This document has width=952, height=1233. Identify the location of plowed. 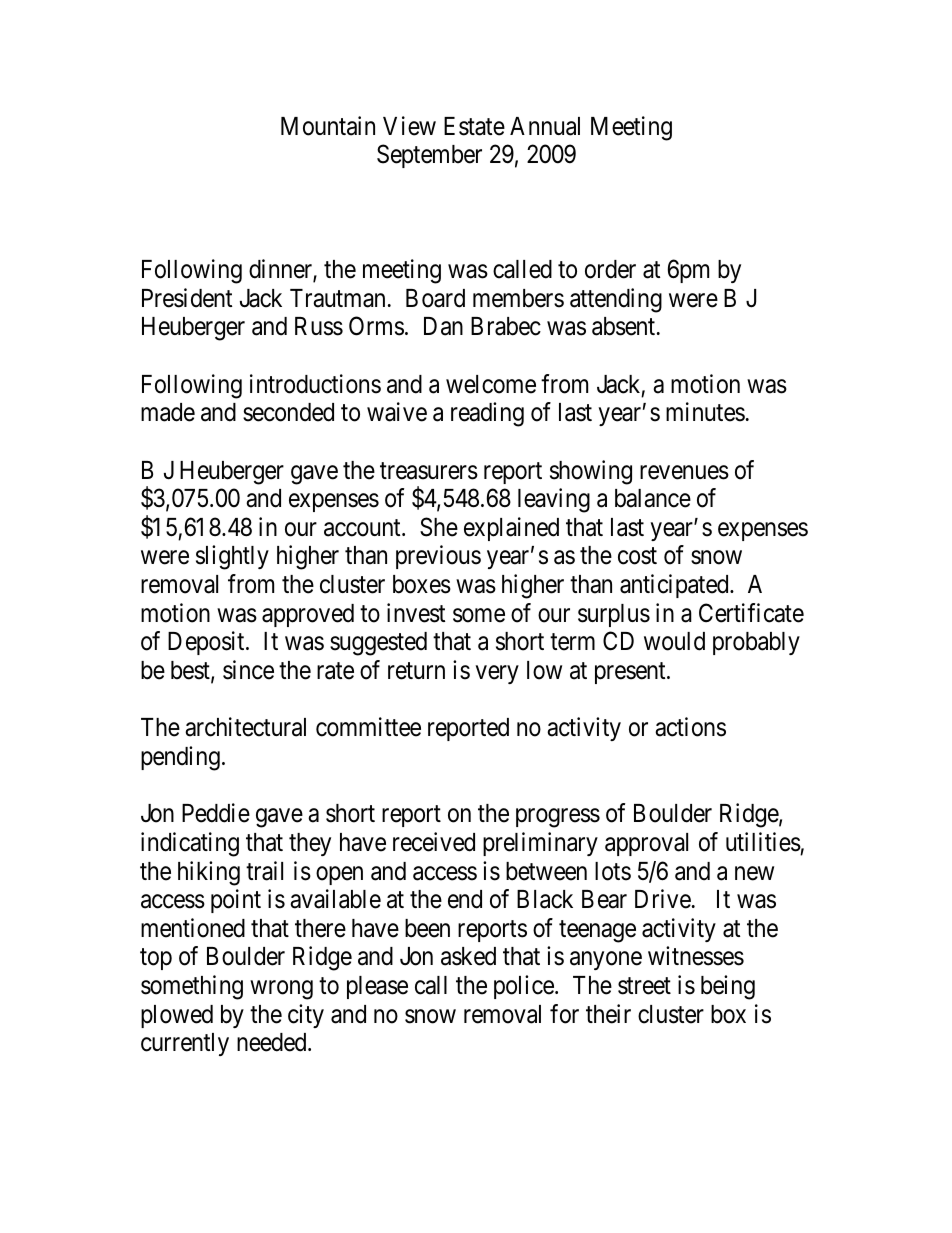
(177, 1016).
